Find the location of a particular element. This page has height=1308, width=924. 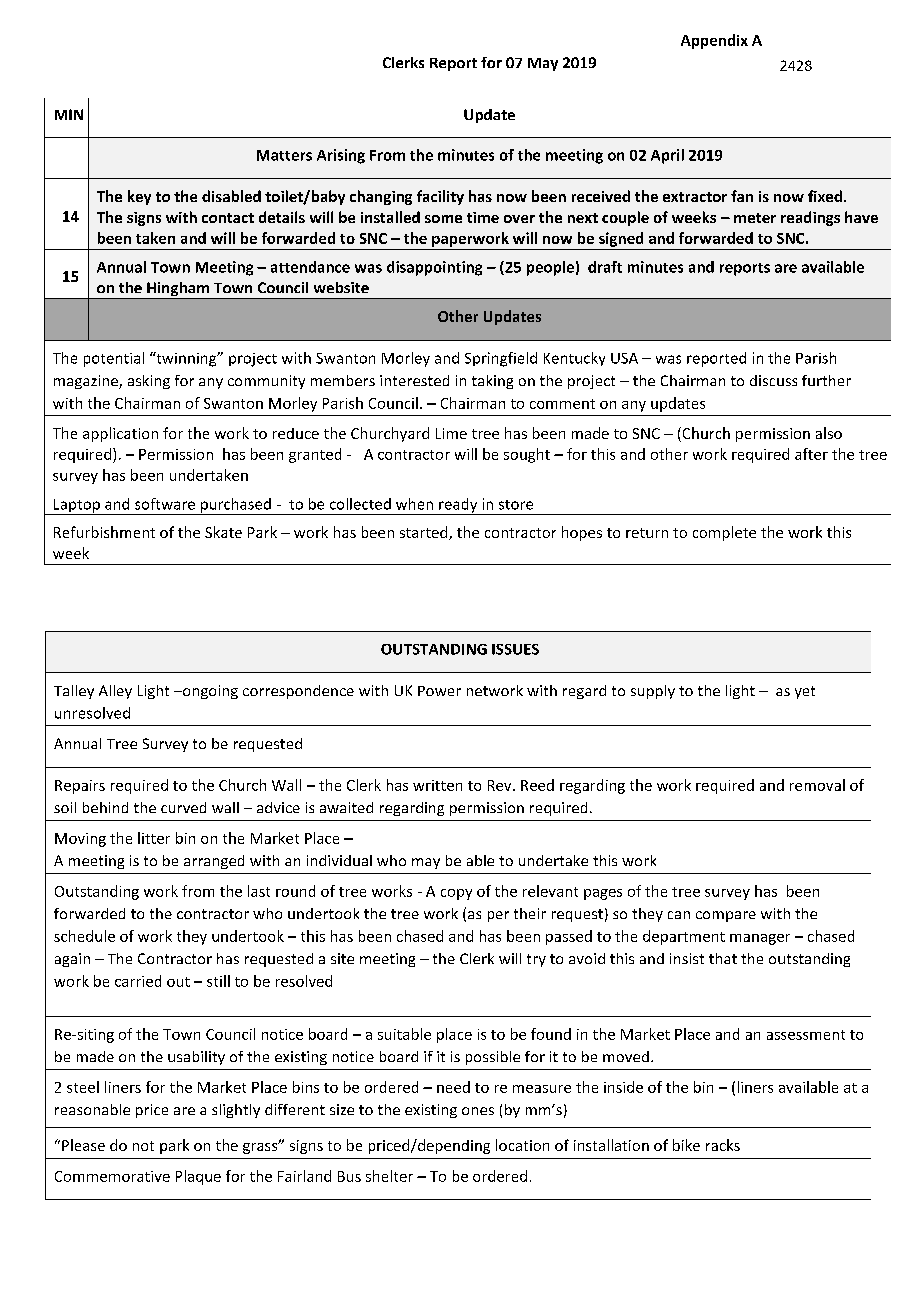

Arising is located at coordinates (341, 156).
